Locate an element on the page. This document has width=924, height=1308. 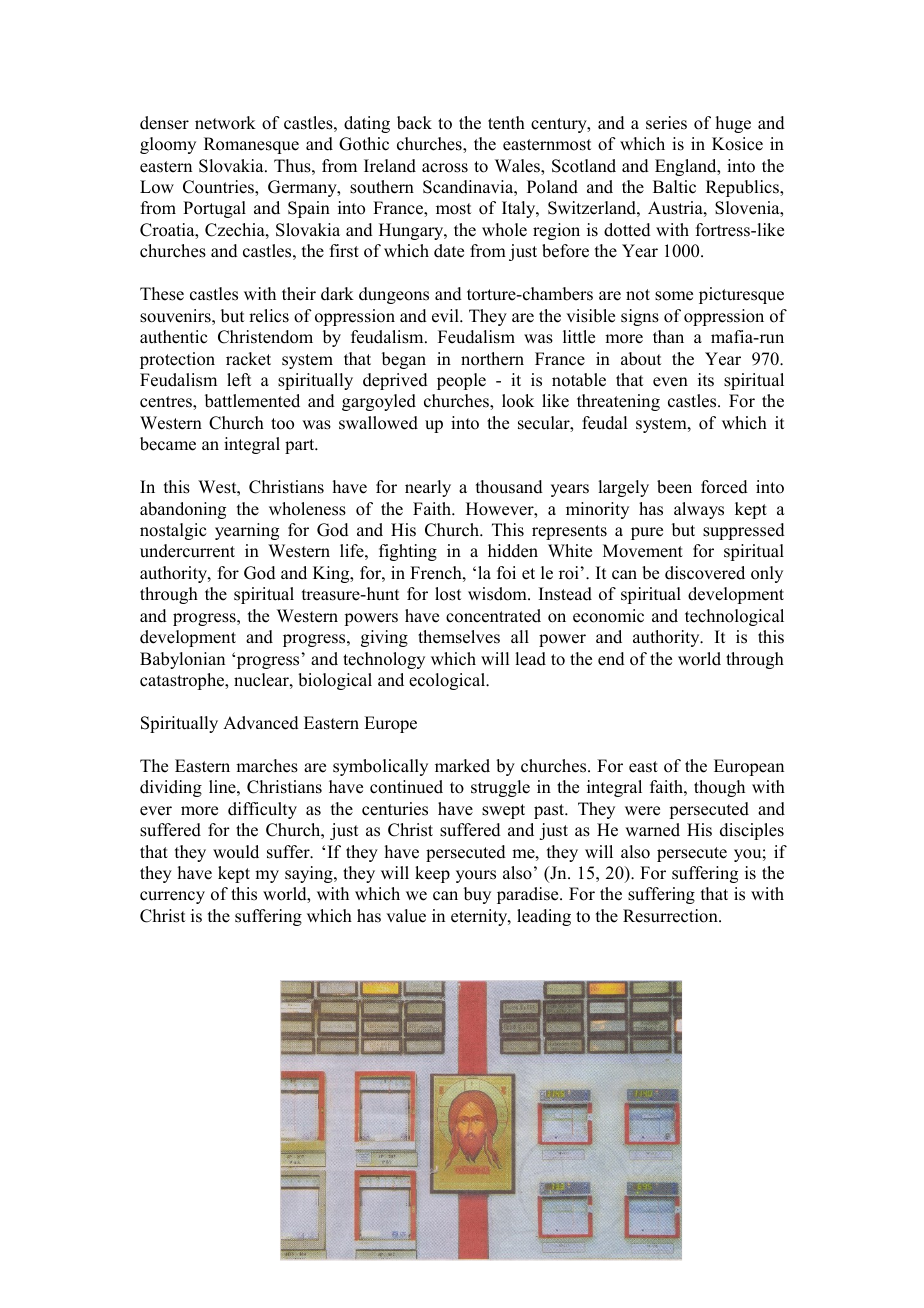
Romanesque is located at coordinates (251, 145).
